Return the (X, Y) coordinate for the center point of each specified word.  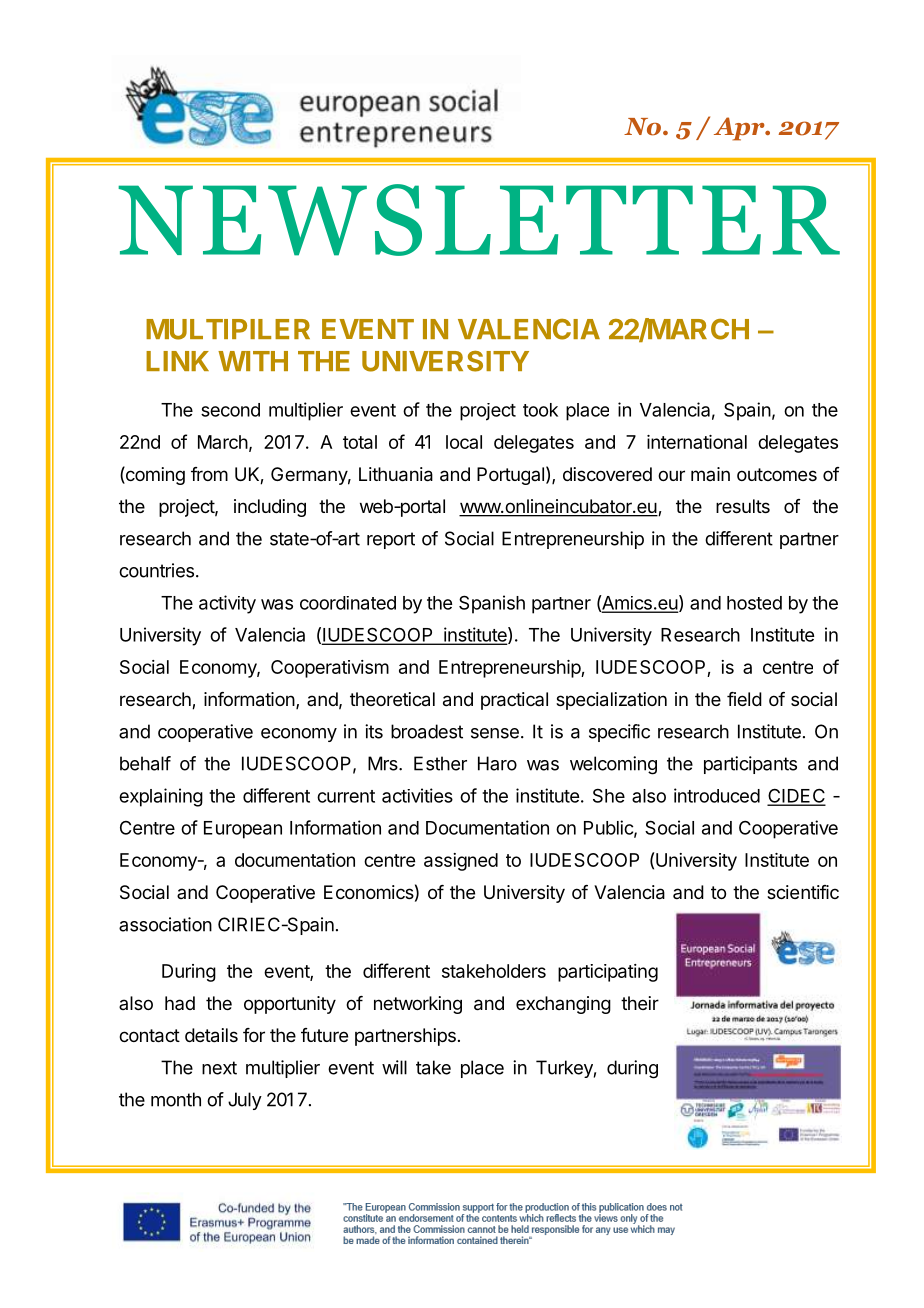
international (697, 442)
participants (750, 765)
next (219, 1068)
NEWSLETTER (479, 220)
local (464, 442)
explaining (161, 797)
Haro (497, 763)
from (209, 474)
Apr (740, 129)
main (710, 474)
